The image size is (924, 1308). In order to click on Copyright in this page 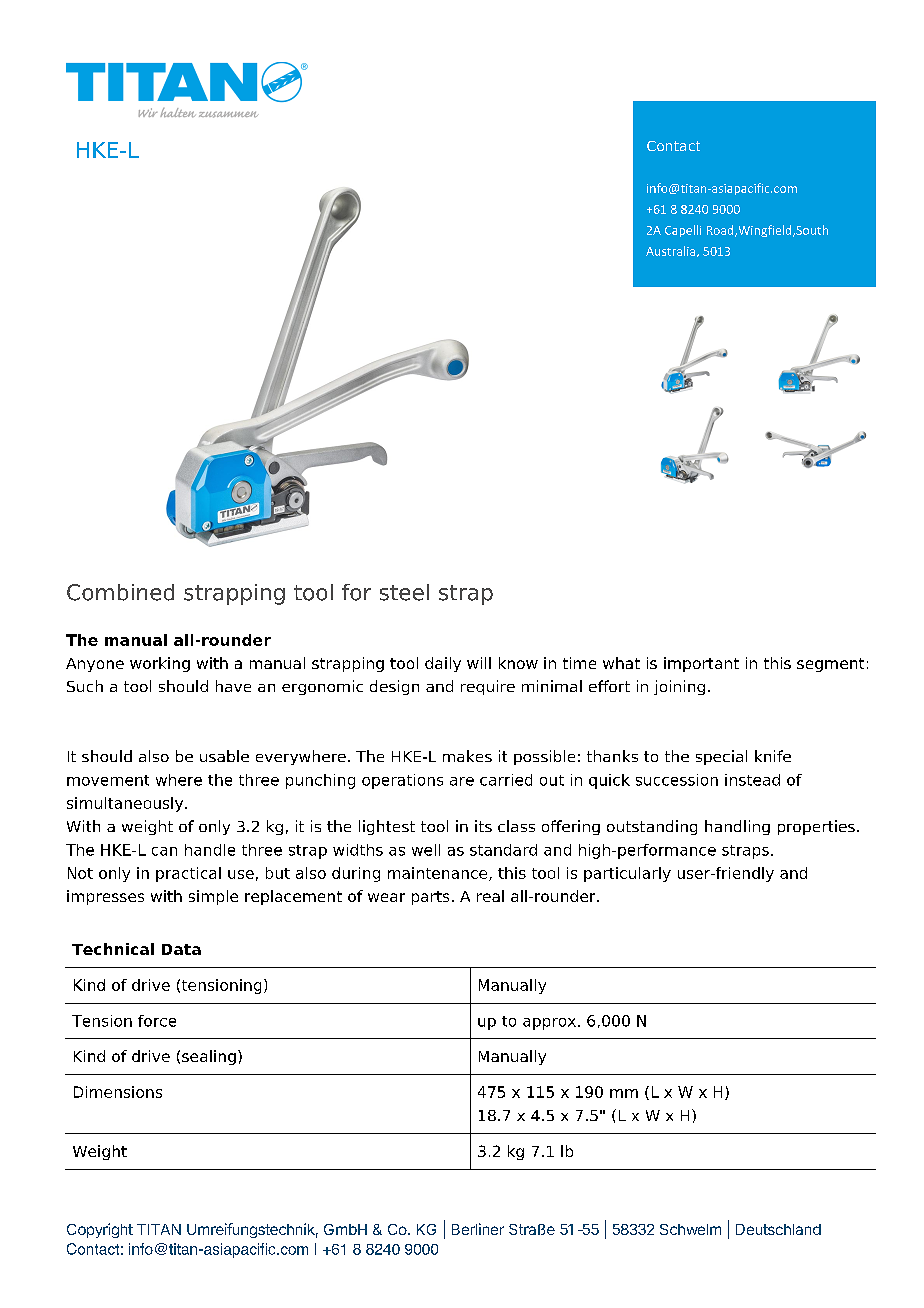, I will do `click(100, 1230)`.
